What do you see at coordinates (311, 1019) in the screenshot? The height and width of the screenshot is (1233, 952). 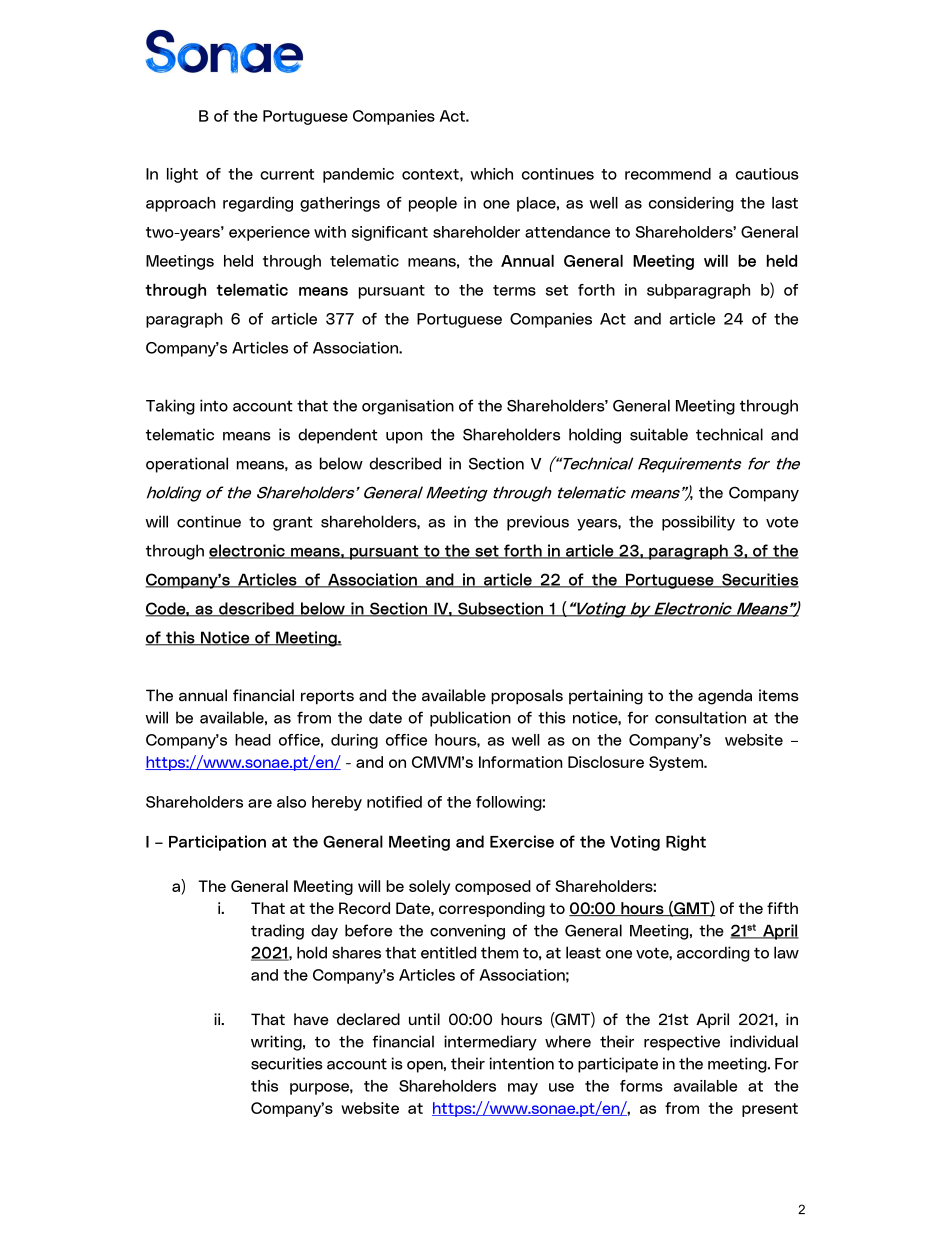 I see `have` at bounding box center [311, 1019].
